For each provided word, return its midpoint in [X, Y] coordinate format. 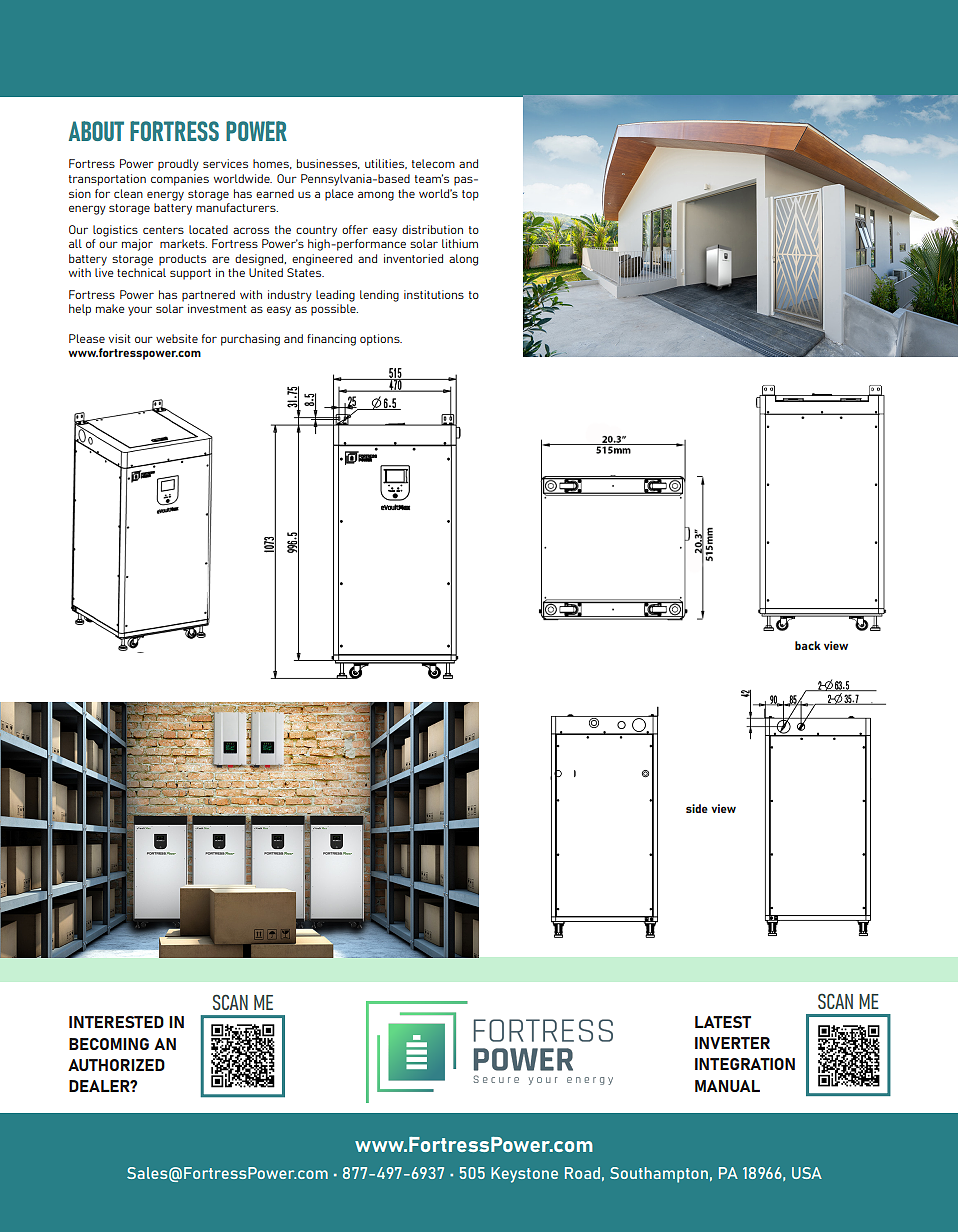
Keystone [524, 1175]
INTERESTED [116, 1022]
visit [119, 338]
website [177, 338]
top [470, 195]
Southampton [659, 1175]
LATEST [723, 1022]
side [697, 808]
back [808, 645]
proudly [178, 165]
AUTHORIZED [116, 1065]
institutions [434, 294]
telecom [433, 163]
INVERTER [732, 1043]
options [381, 340]
